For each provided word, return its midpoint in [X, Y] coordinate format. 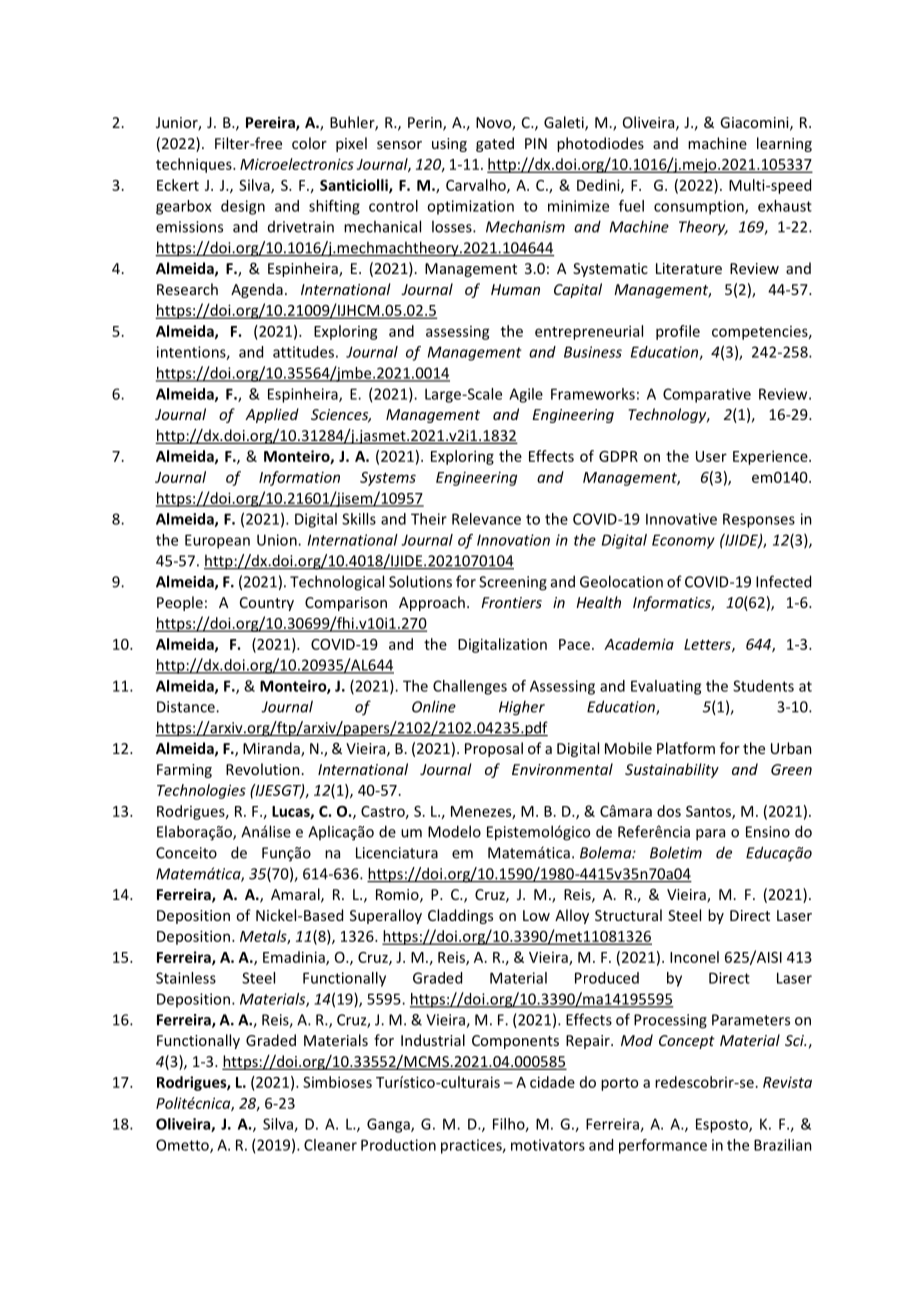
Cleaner [330, 1145]
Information [299, 478]
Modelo [454, 831]
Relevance [486, 519]
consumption [700, 207]
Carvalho [477, 186]
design [243, 207]
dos [669, 811]
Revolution [263, 769]
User [711, 456]
